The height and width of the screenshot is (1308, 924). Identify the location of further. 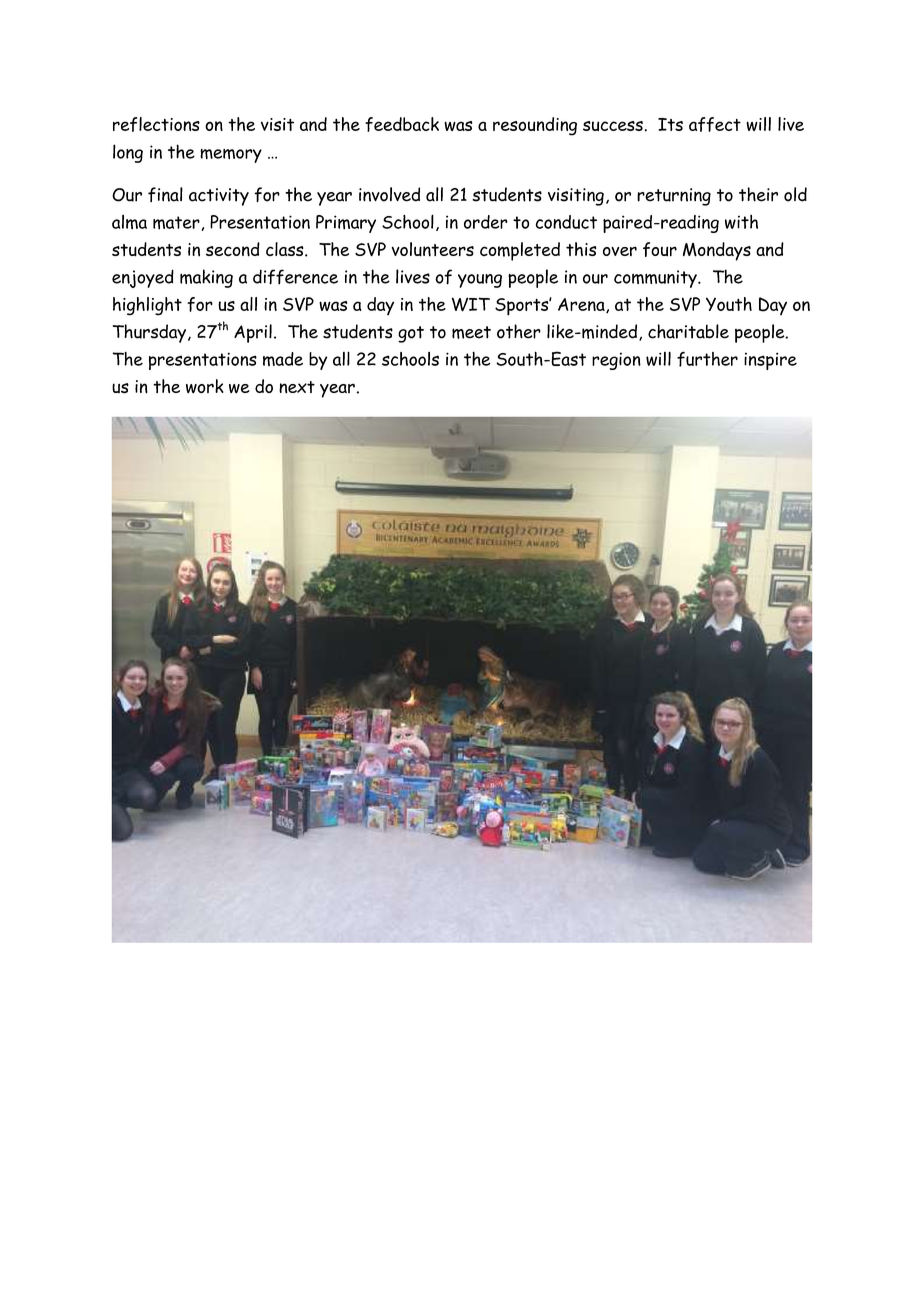
(707, 359).
